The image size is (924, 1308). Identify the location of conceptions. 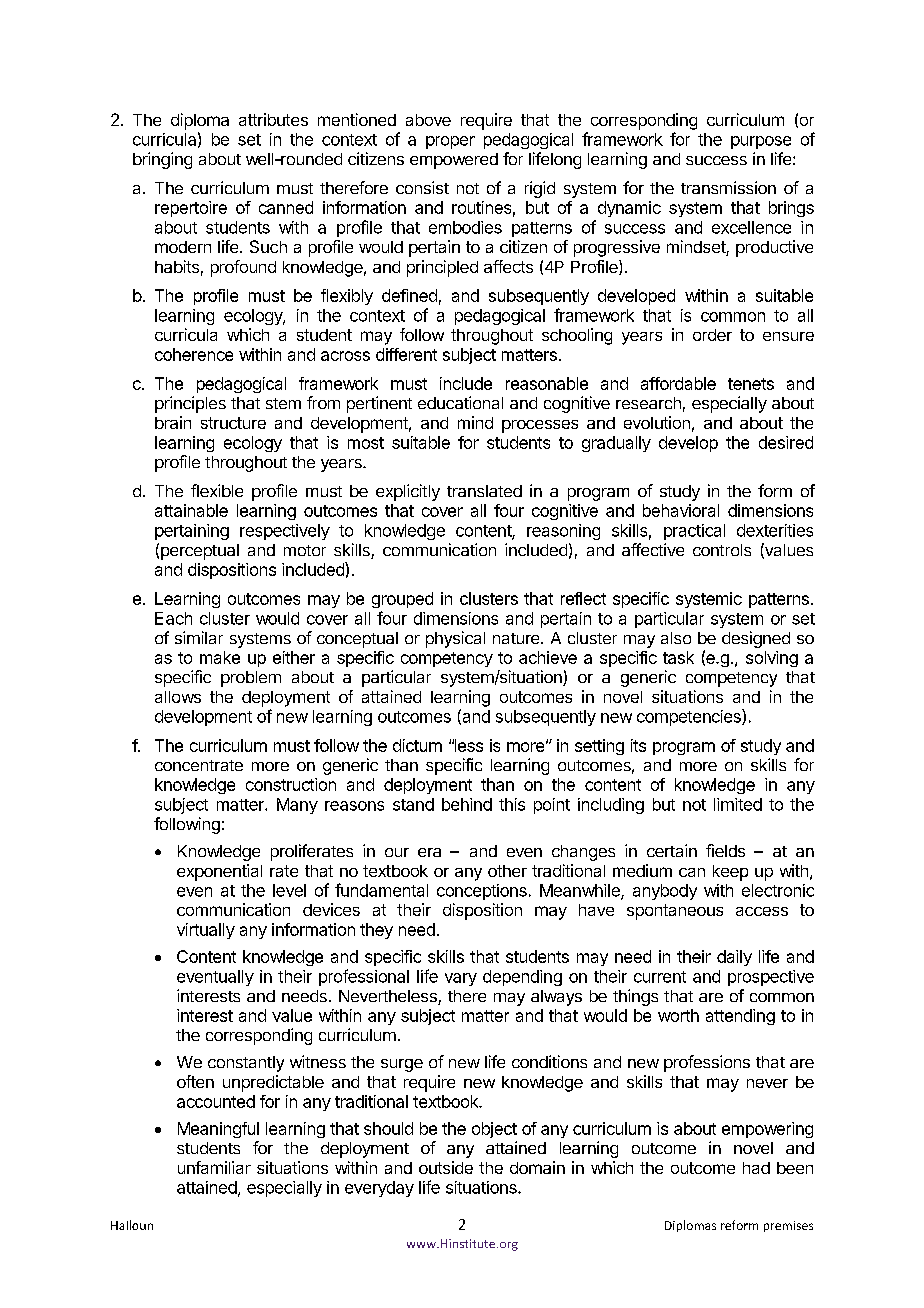
(482, 892).
